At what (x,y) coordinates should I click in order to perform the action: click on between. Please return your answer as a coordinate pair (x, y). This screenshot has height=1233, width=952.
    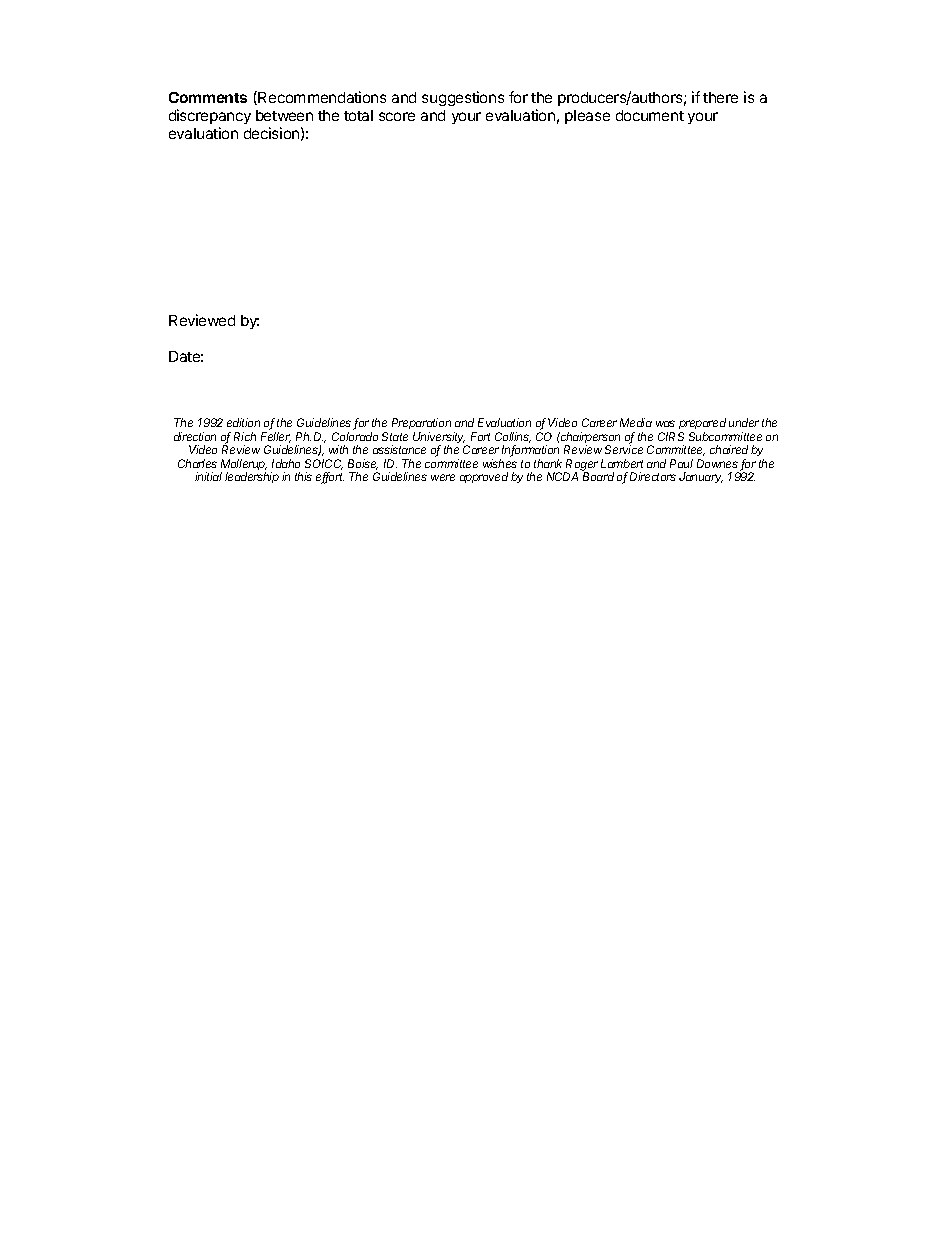
    Looking at the image, I should click on (284, 115).
